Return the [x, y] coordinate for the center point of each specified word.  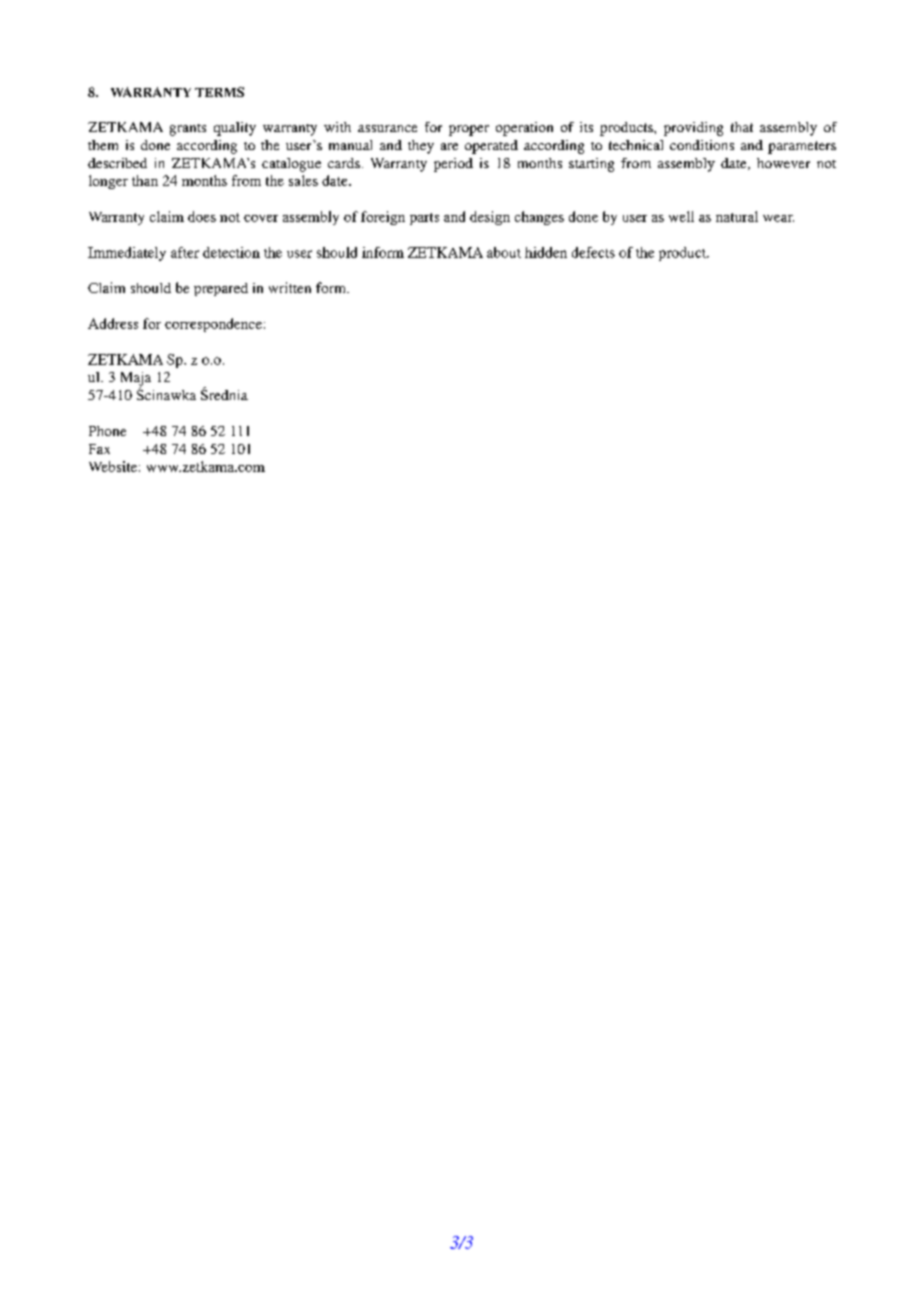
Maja [136, 380]
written [290, 287]
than [145, 180]
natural [737, 216]
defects [593, 252]
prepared [221, 289]
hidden [546, 252]
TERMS [219, 92]
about [504, 252]
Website [113, 466]
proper [469, 130]
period [453, 165]
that [742, 127]
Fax [99, 449]
